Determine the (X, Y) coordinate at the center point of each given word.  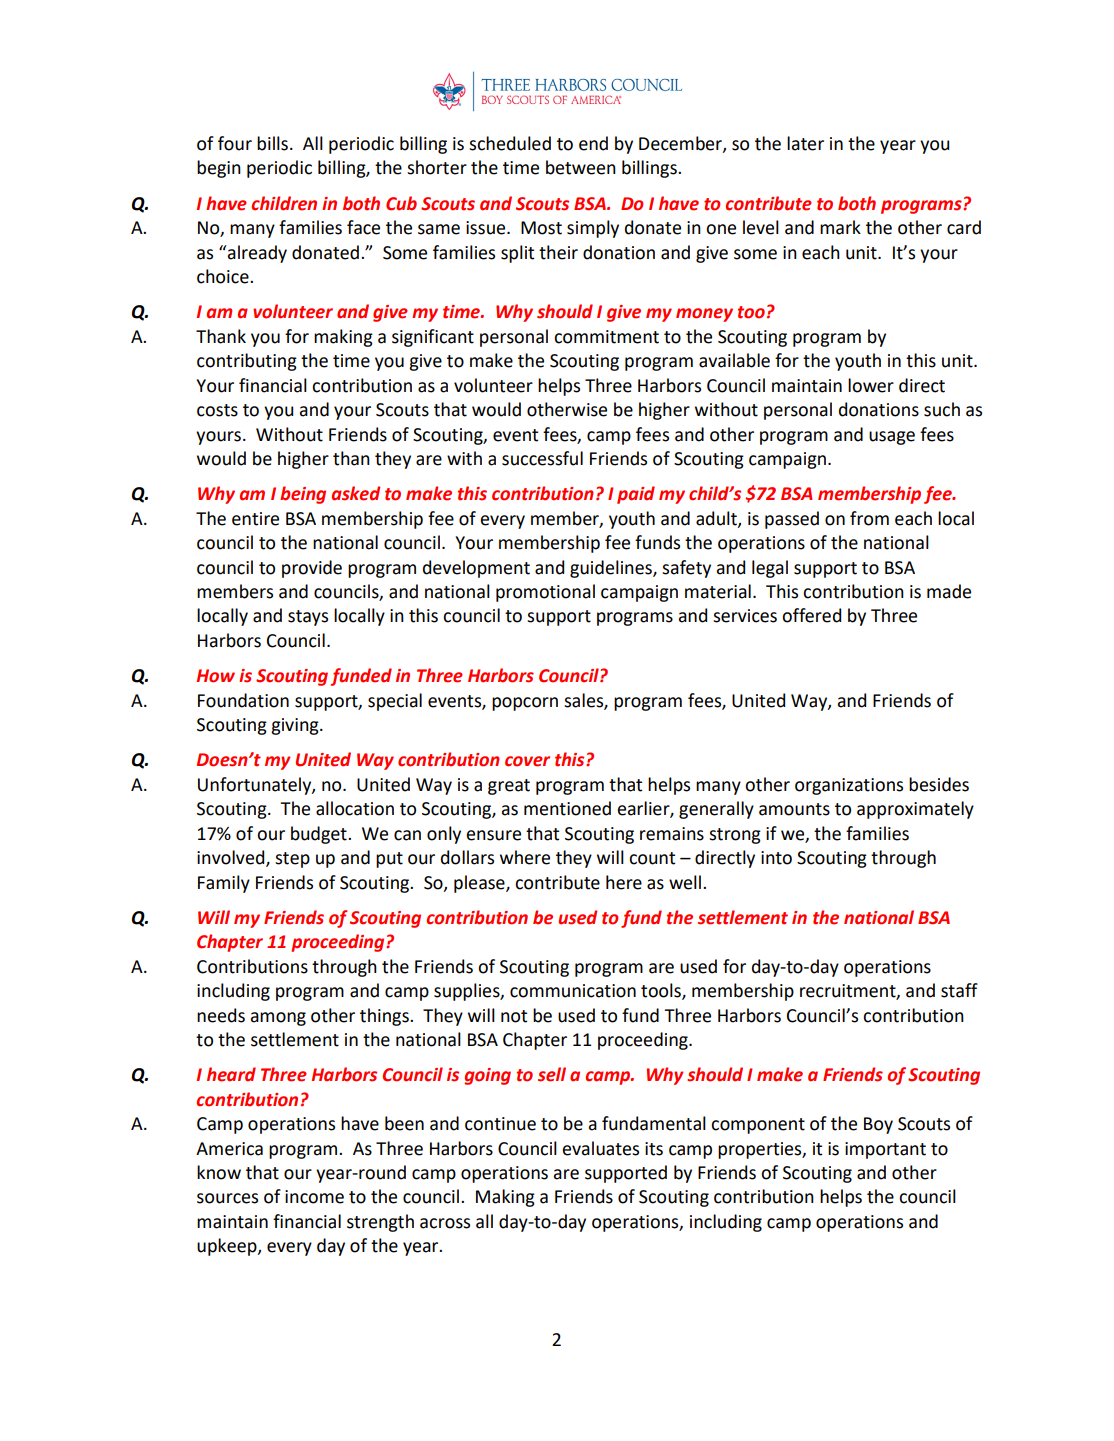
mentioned (567, 808)
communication (573, 991)
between (581, 167)
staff (959, 990)
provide (312, 569)
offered (811, 615)
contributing (247, 362)
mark (840, 227)
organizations (849, 786)
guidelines (612, 569)
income (314, 1197)
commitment (606, 337)
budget (320, 835)
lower (871, 385)
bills (272, 143)
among (278, 1019)
